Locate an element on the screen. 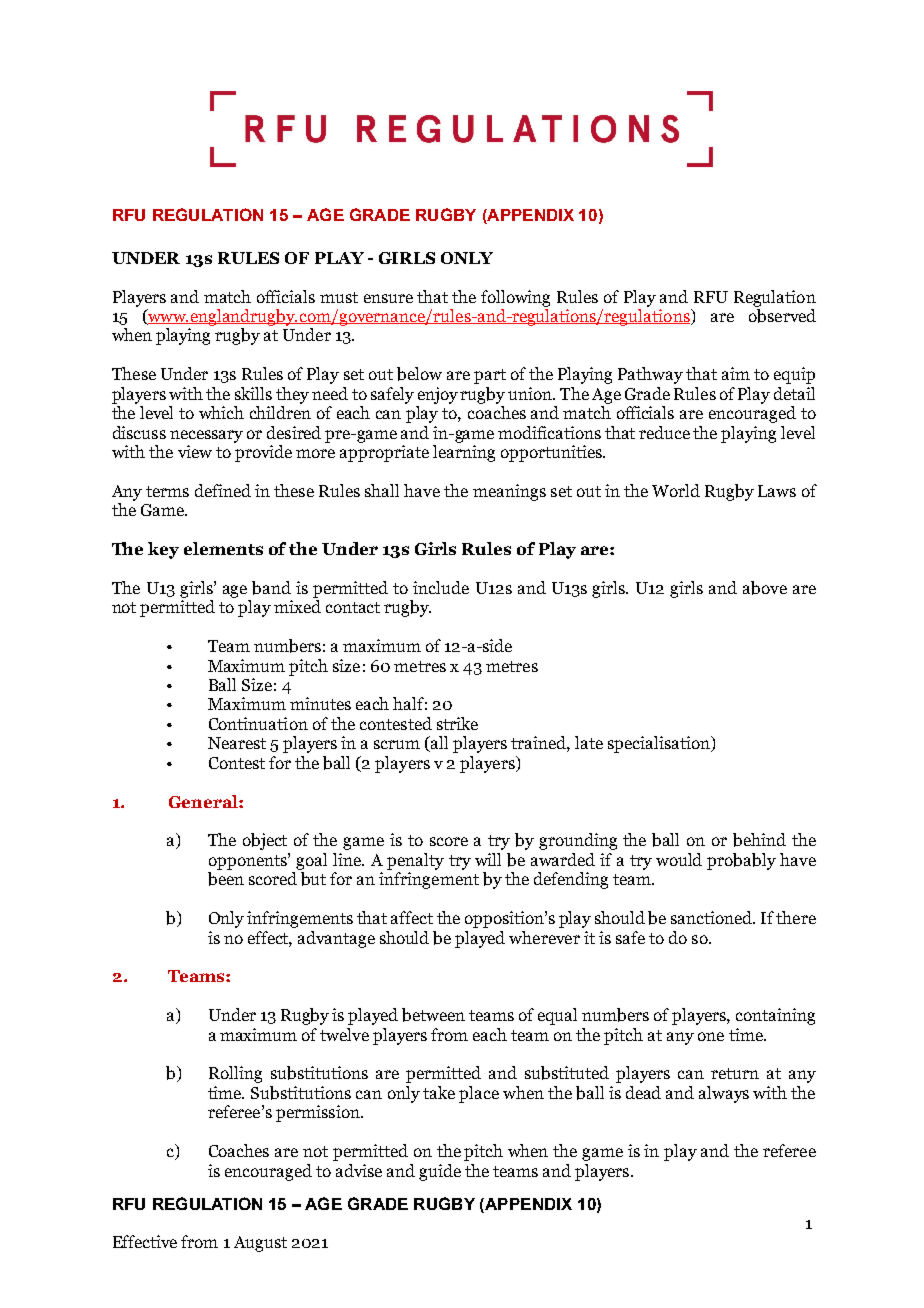  following is located at coordinates (515, 298).
